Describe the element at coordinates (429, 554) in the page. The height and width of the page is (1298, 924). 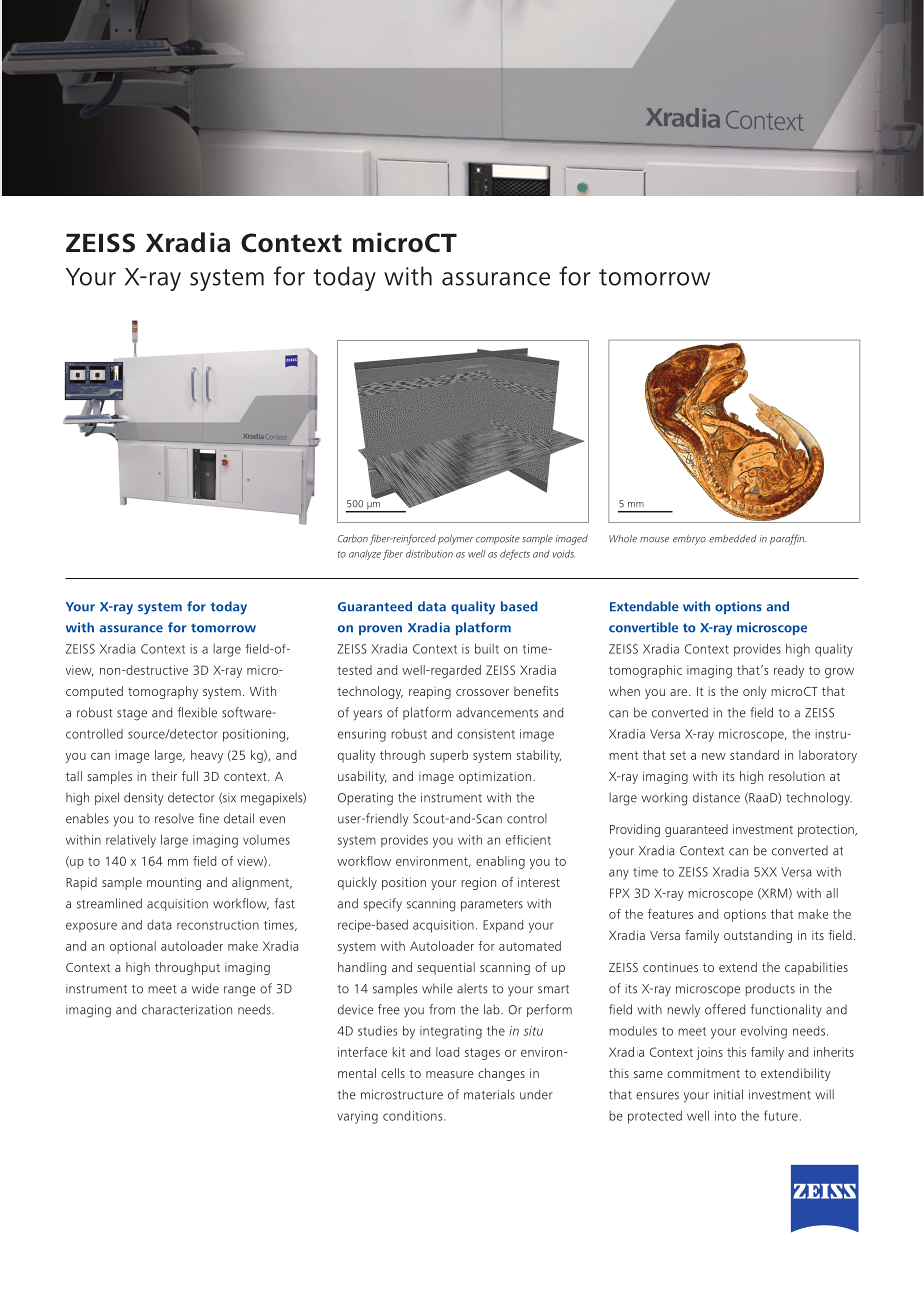
I see `distribution` at that location.
